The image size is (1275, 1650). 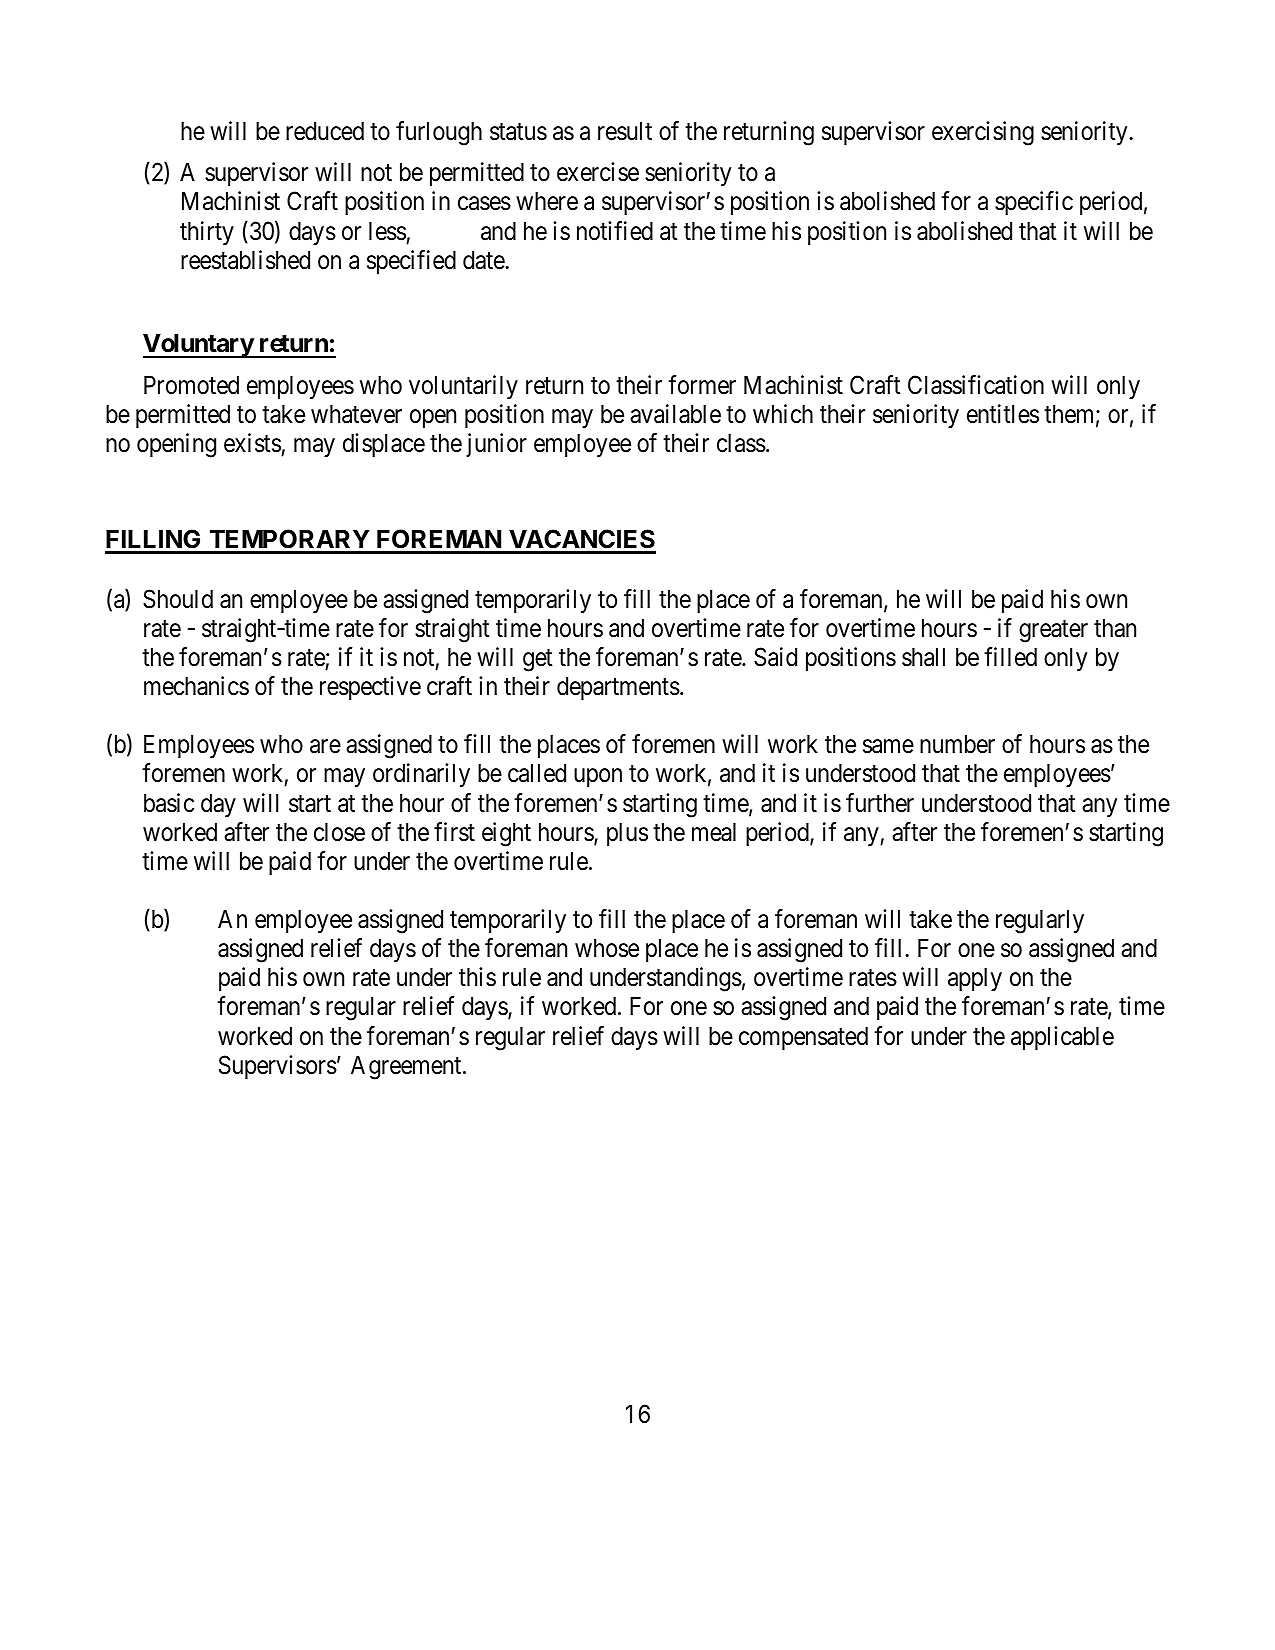 I want to click on compensated, so click(x=803, y=1038).
